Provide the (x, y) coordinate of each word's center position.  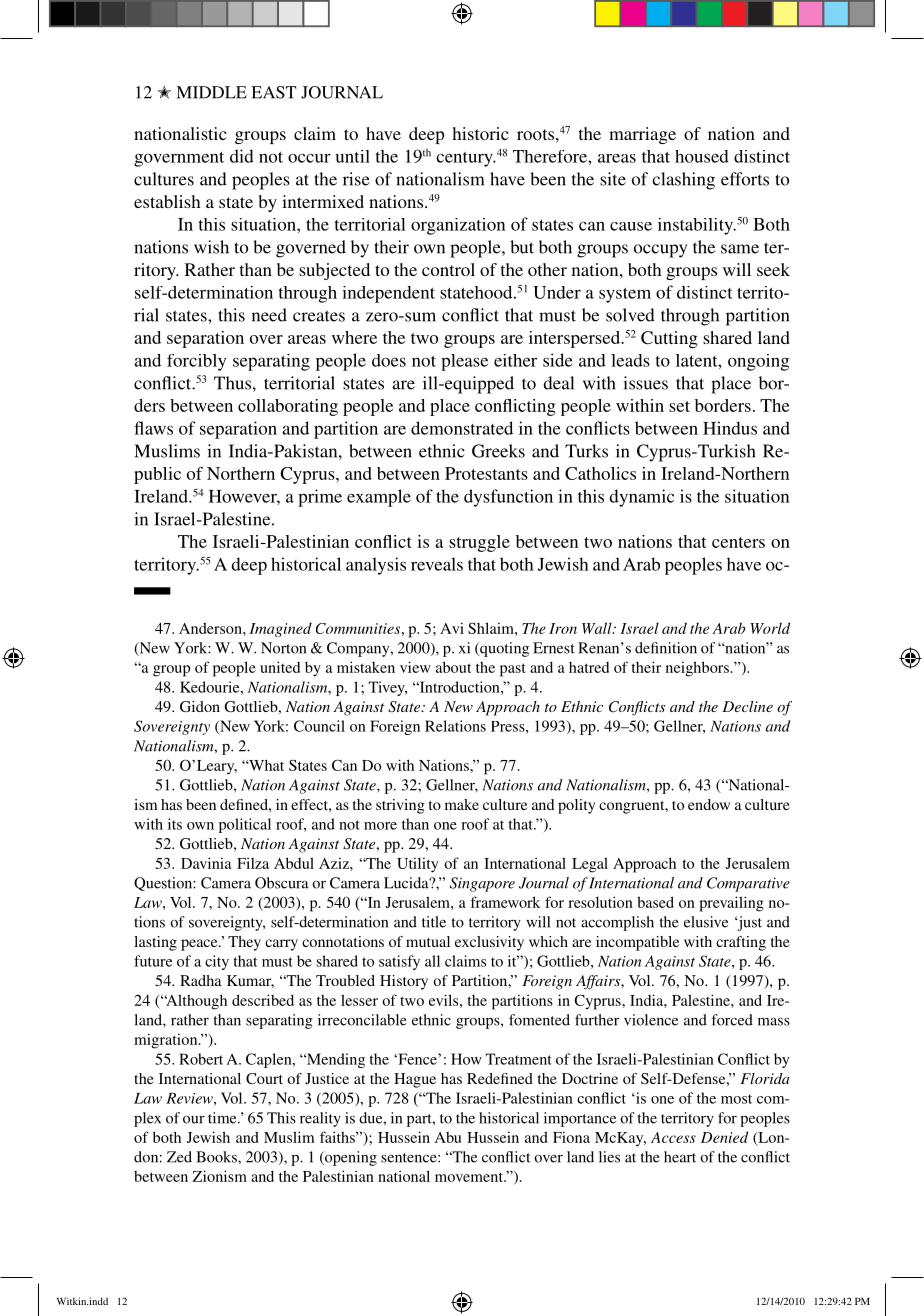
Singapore (482, 884)
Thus (232, 383)
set (679, 406)
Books (217, 1157)
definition (666, 648)
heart (680, 1157)
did (242, 156)
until (353, 156)
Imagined (280, 629)
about (453, 667)
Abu (448, 1137)
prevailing (731, 904)
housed (702, 156)
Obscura (282, 883)
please (464, 362)
